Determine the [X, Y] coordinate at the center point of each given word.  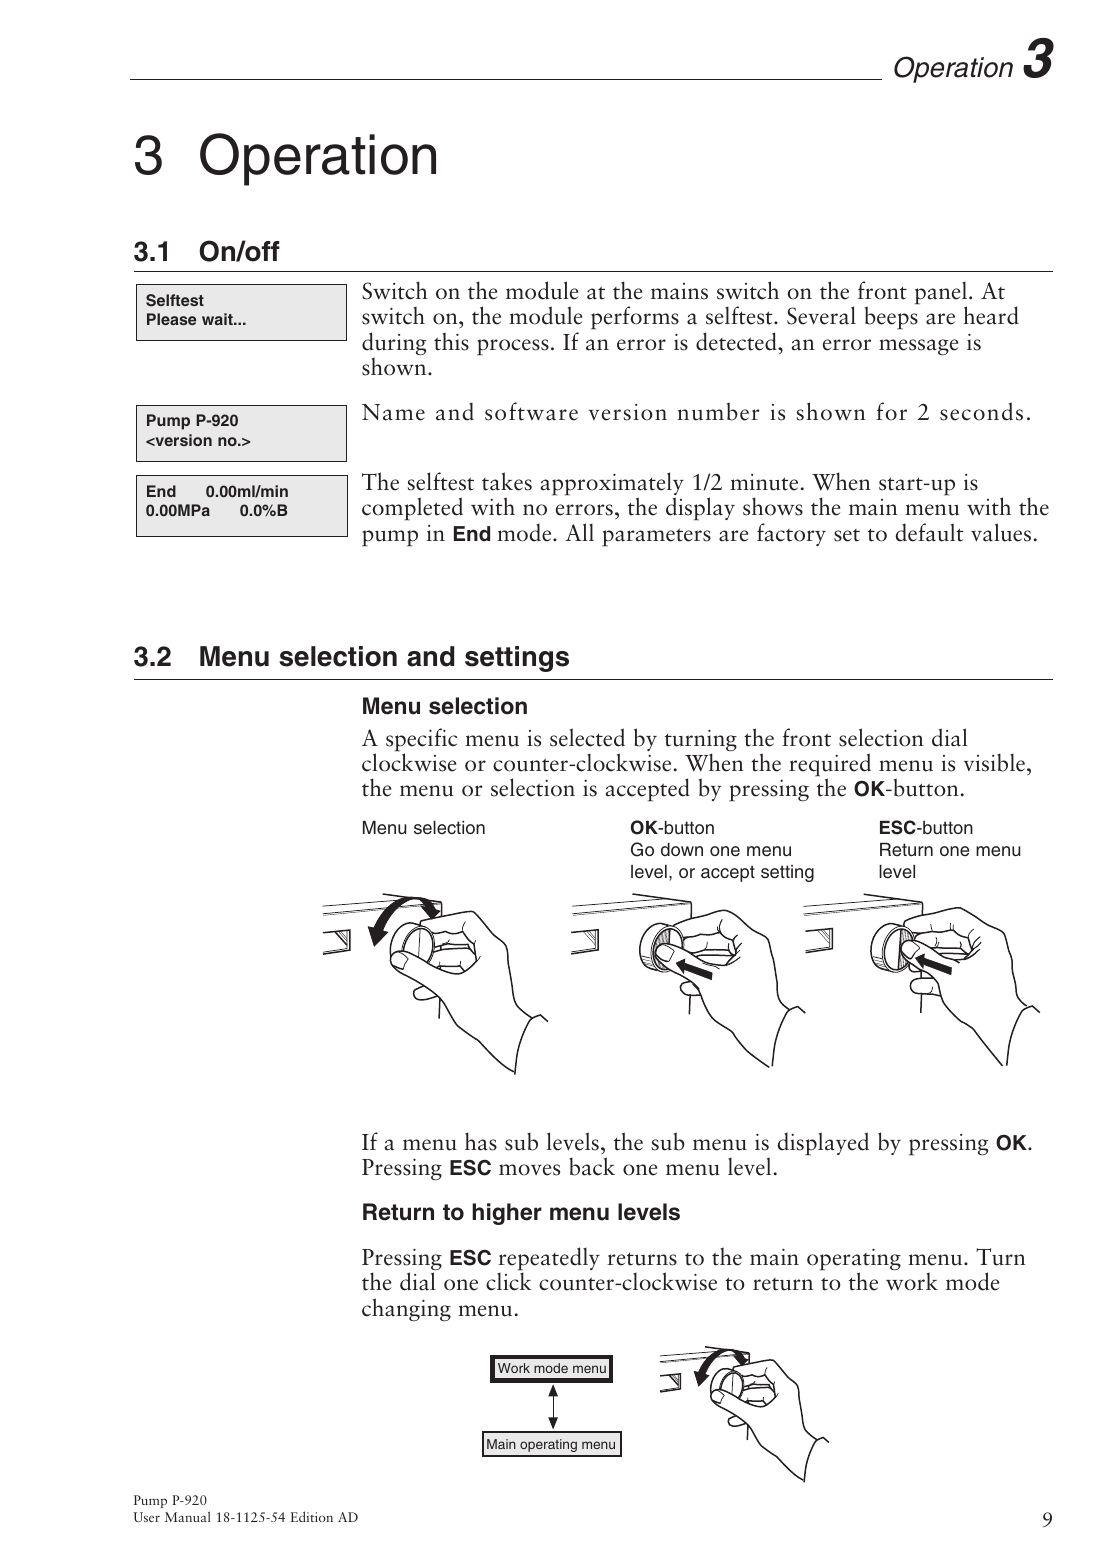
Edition [312, 1516]
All [580, 532]
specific [421, 741]
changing [406, 1310]
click [509, 1281]
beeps [891, 318]
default [929, 532]
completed [412, 509]
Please [171, 319]
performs [635, 318]
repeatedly [549, 1260]
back [592, 1166]
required [830, 766]
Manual [188, 1516]
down [682, 849]
